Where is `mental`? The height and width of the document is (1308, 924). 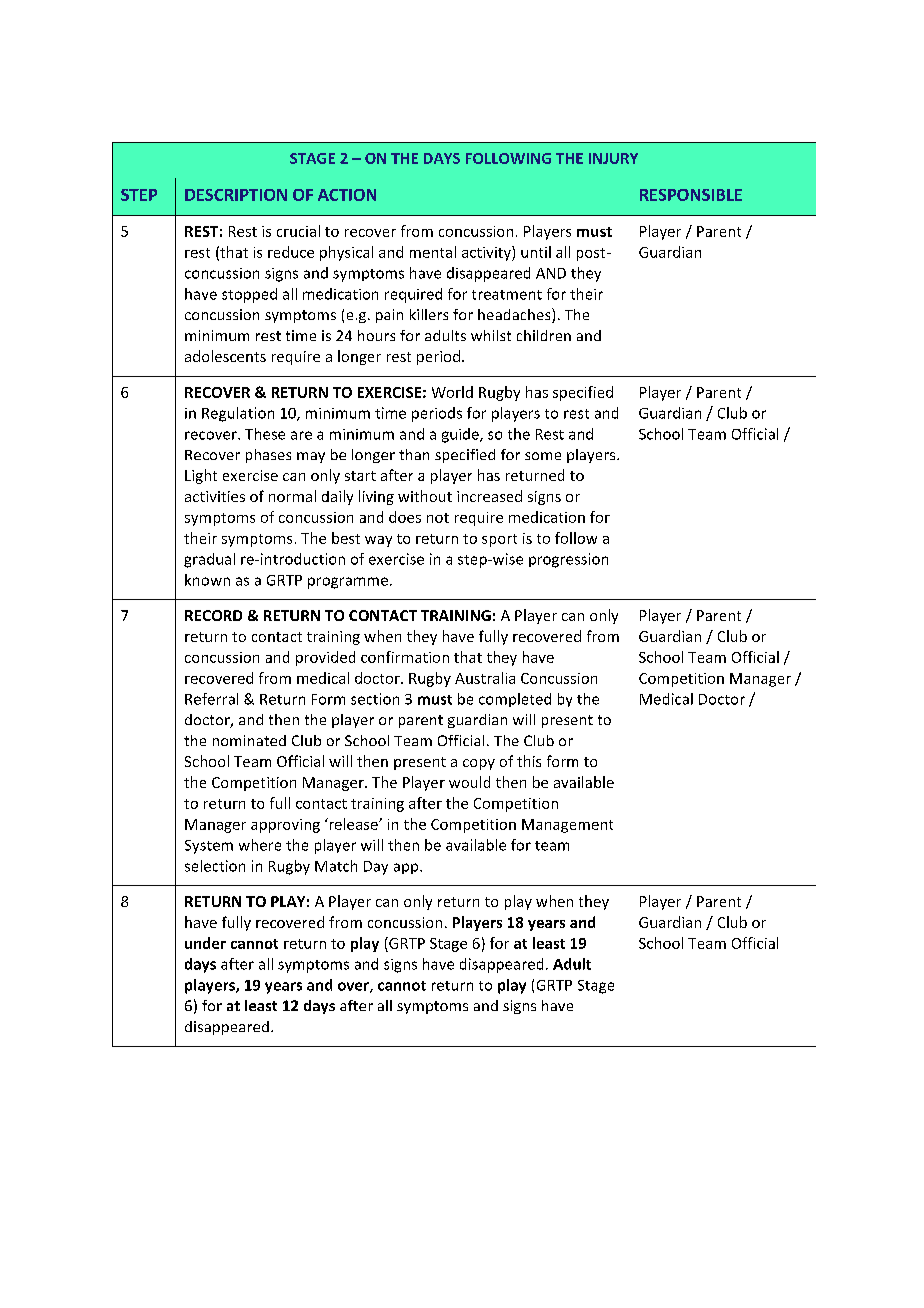
mental is located at coordinates (433, 252).
